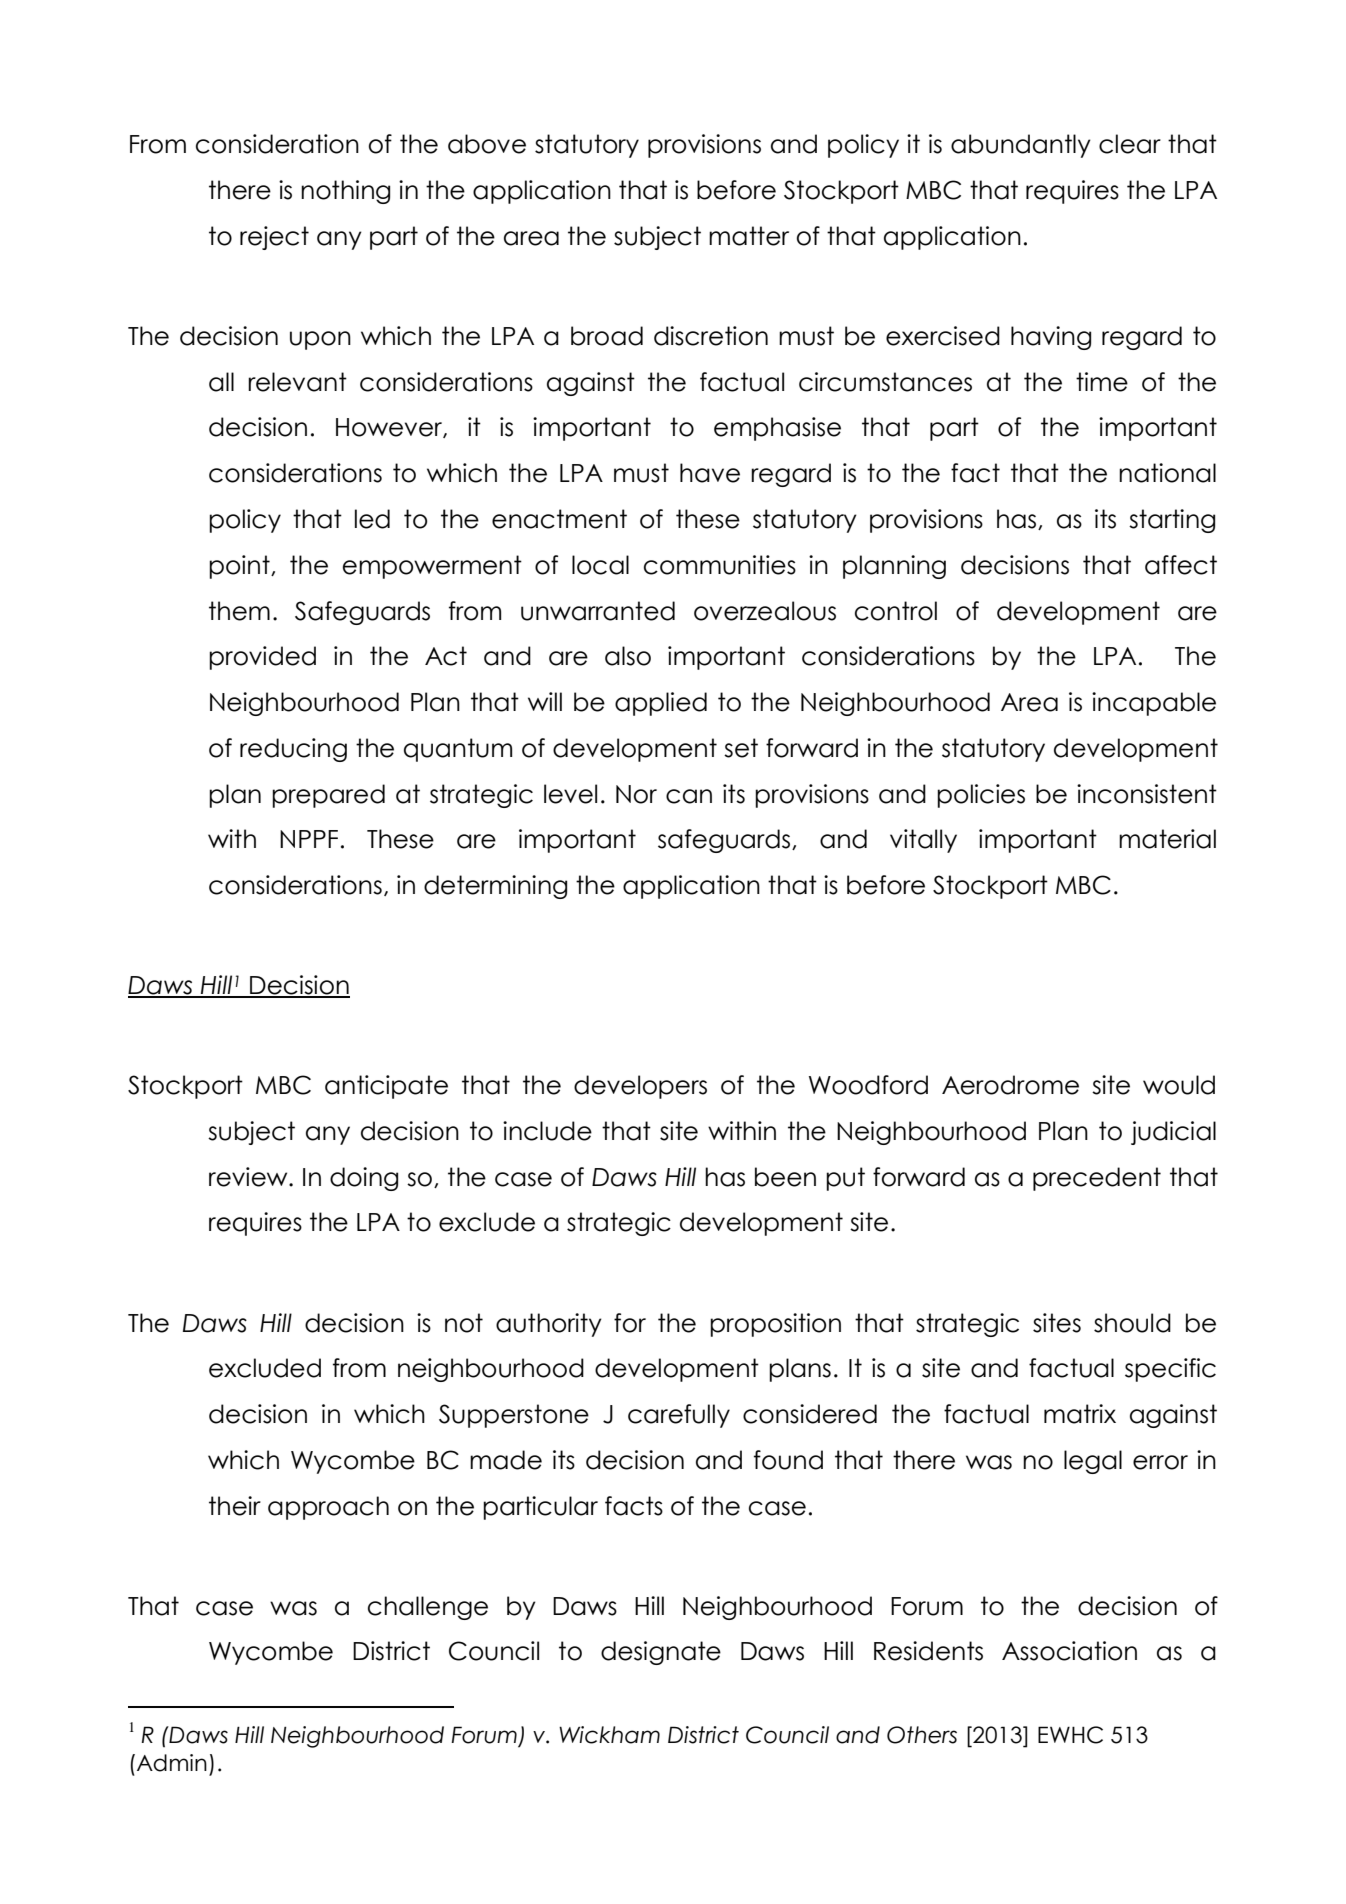  What do you see at coordinates (386, 1087) in the page?
I see `anticipate` at bounding box center [386, 1087].
